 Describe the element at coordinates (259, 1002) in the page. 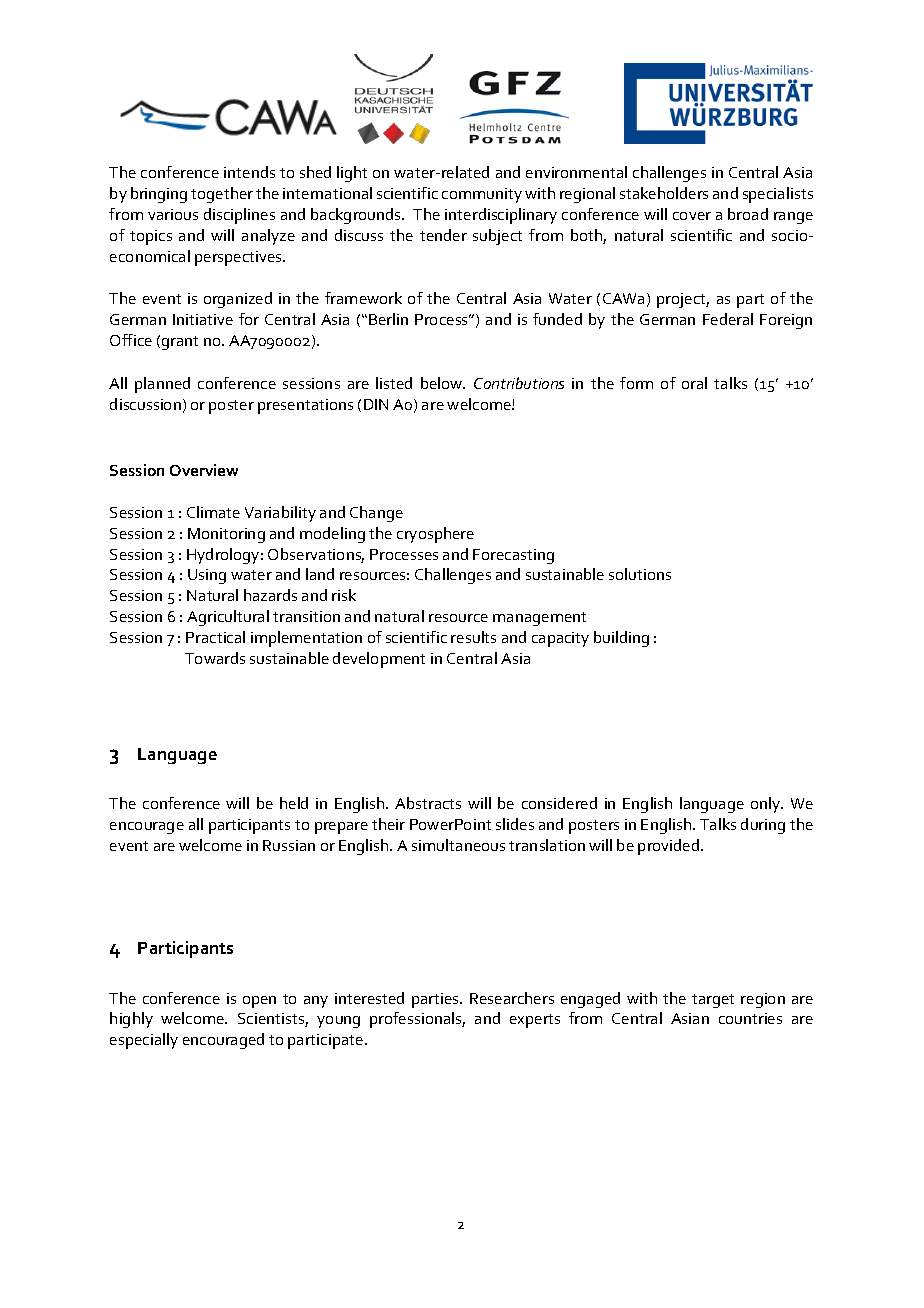

I see `open` at that location.
